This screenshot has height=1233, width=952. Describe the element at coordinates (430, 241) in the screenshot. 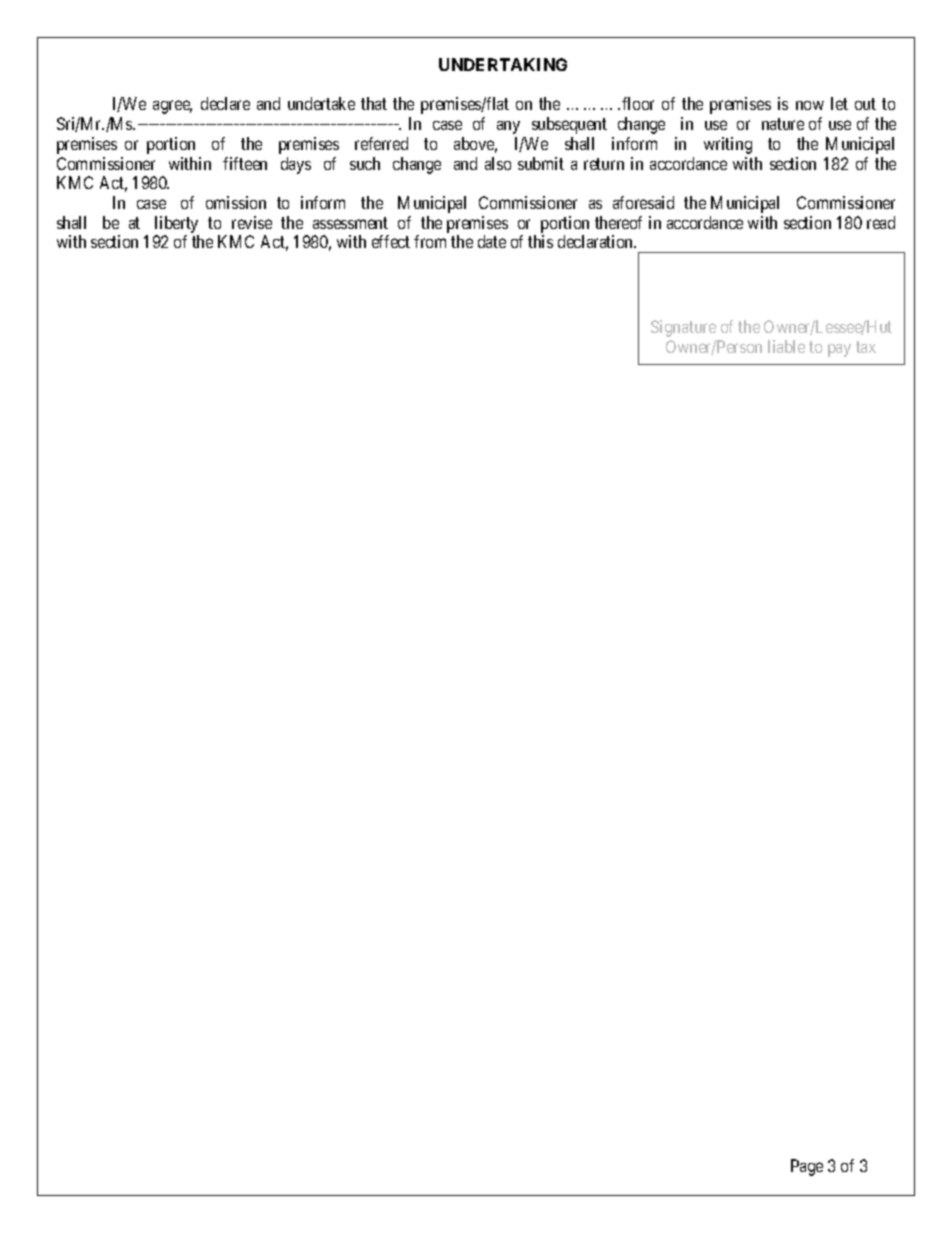

I see `from` at that location.
